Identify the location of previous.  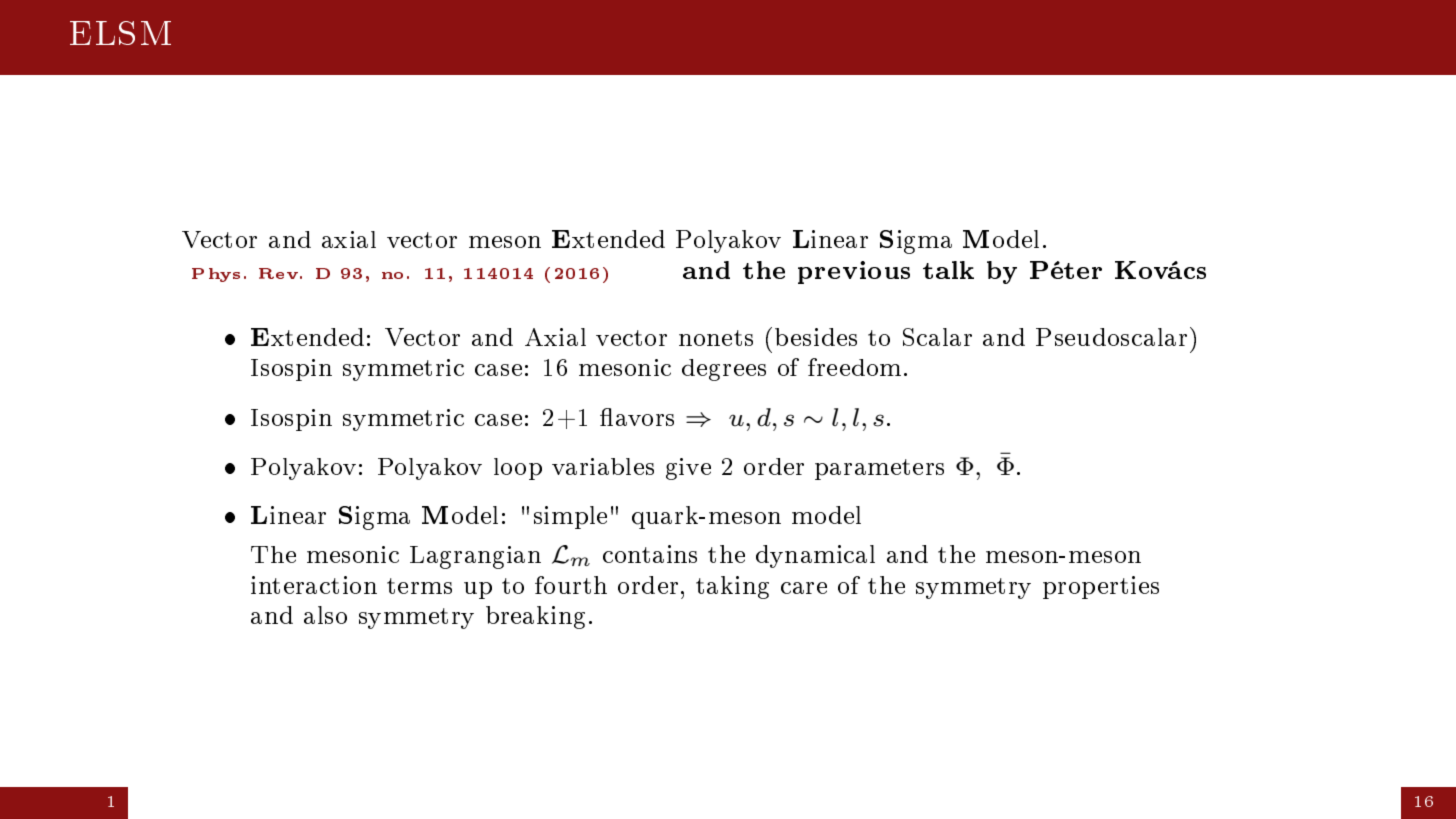
(854, 272).
